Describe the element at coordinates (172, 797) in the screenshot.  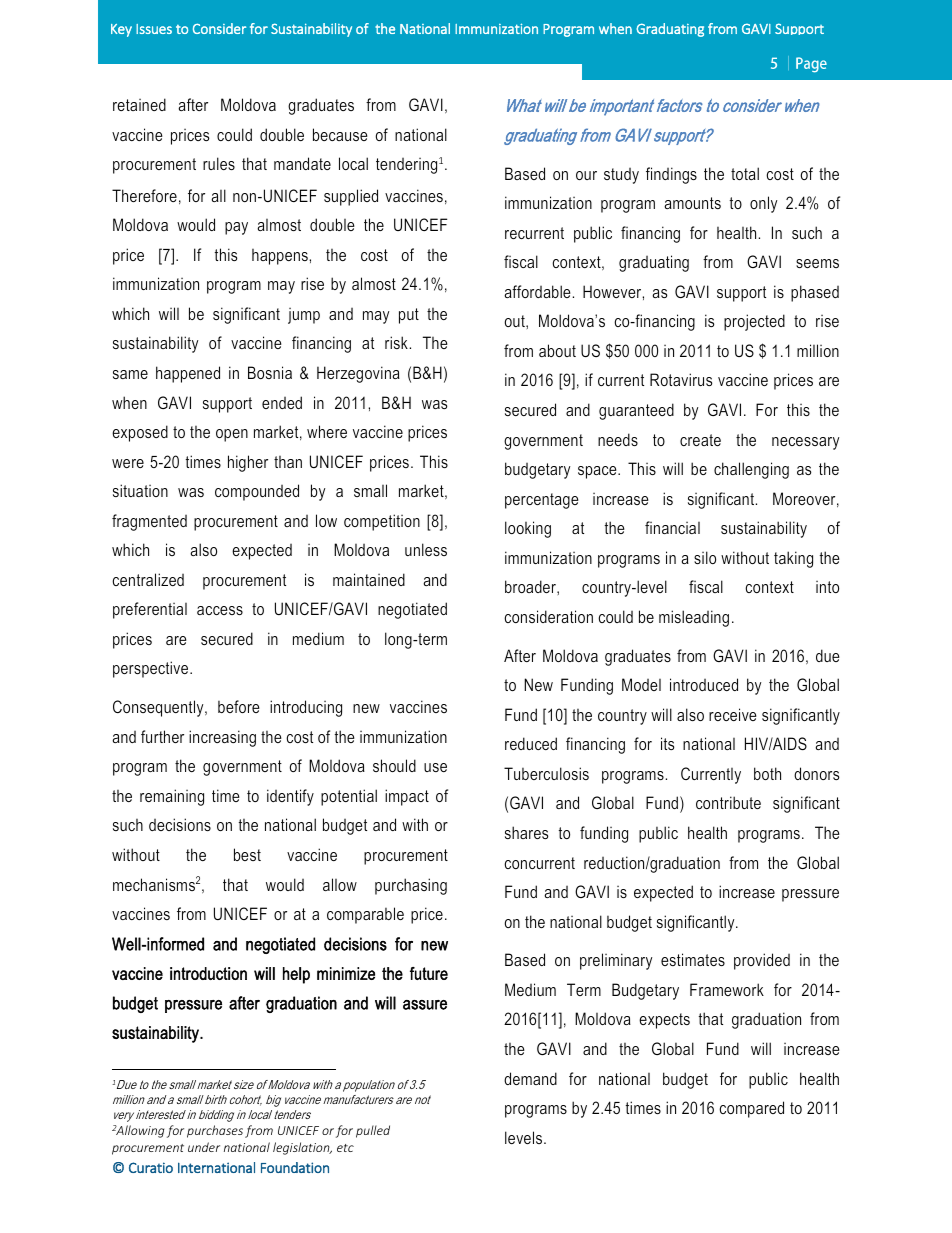
I see `remaining` at that location.
